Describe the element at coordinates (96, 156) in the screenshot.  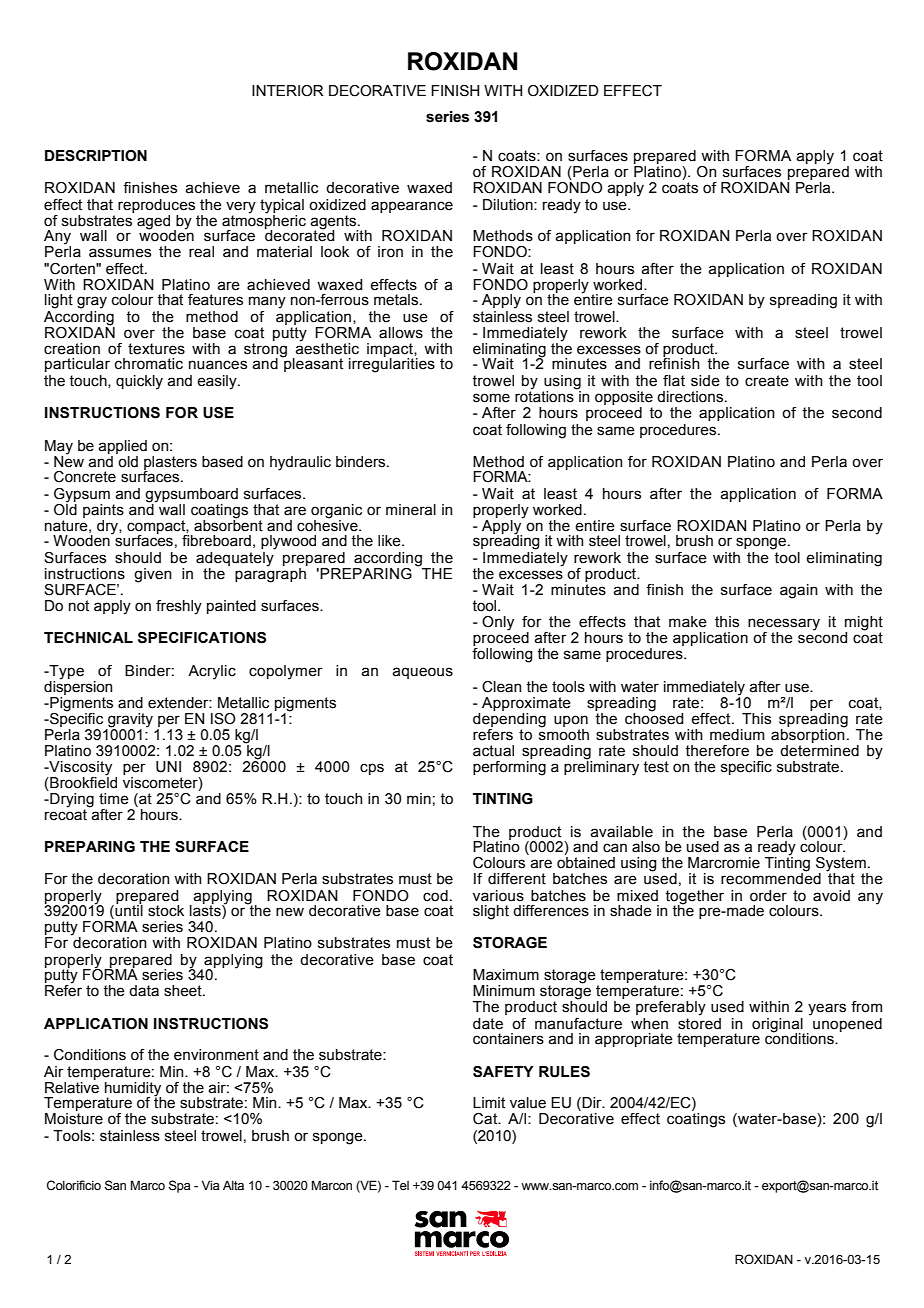
I see `DESCRIPTION` at that location.
